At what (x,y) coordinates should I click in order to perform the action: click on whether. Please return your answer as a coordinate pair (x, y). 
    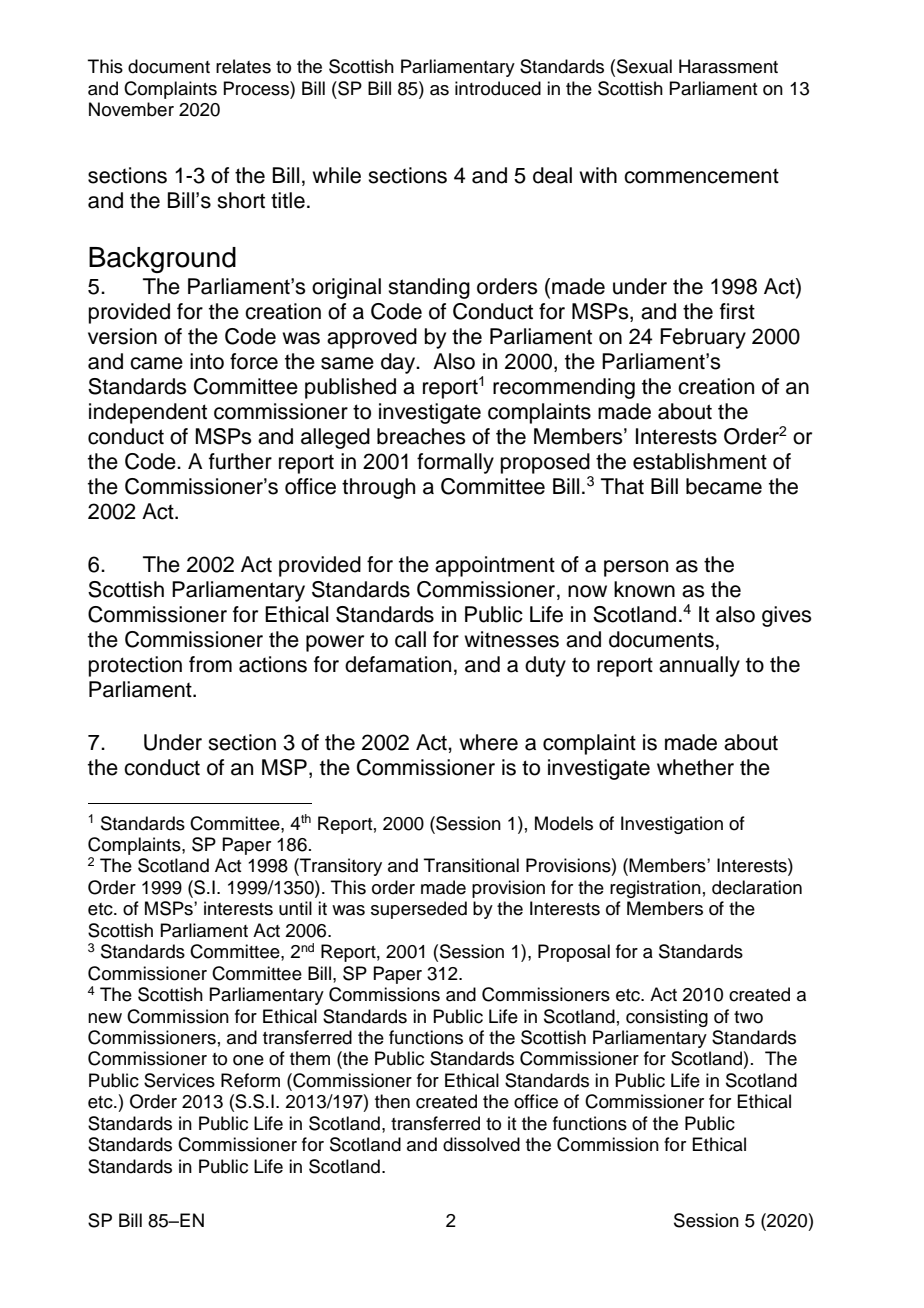
    Looking at the image, I should click on (695, 767).
